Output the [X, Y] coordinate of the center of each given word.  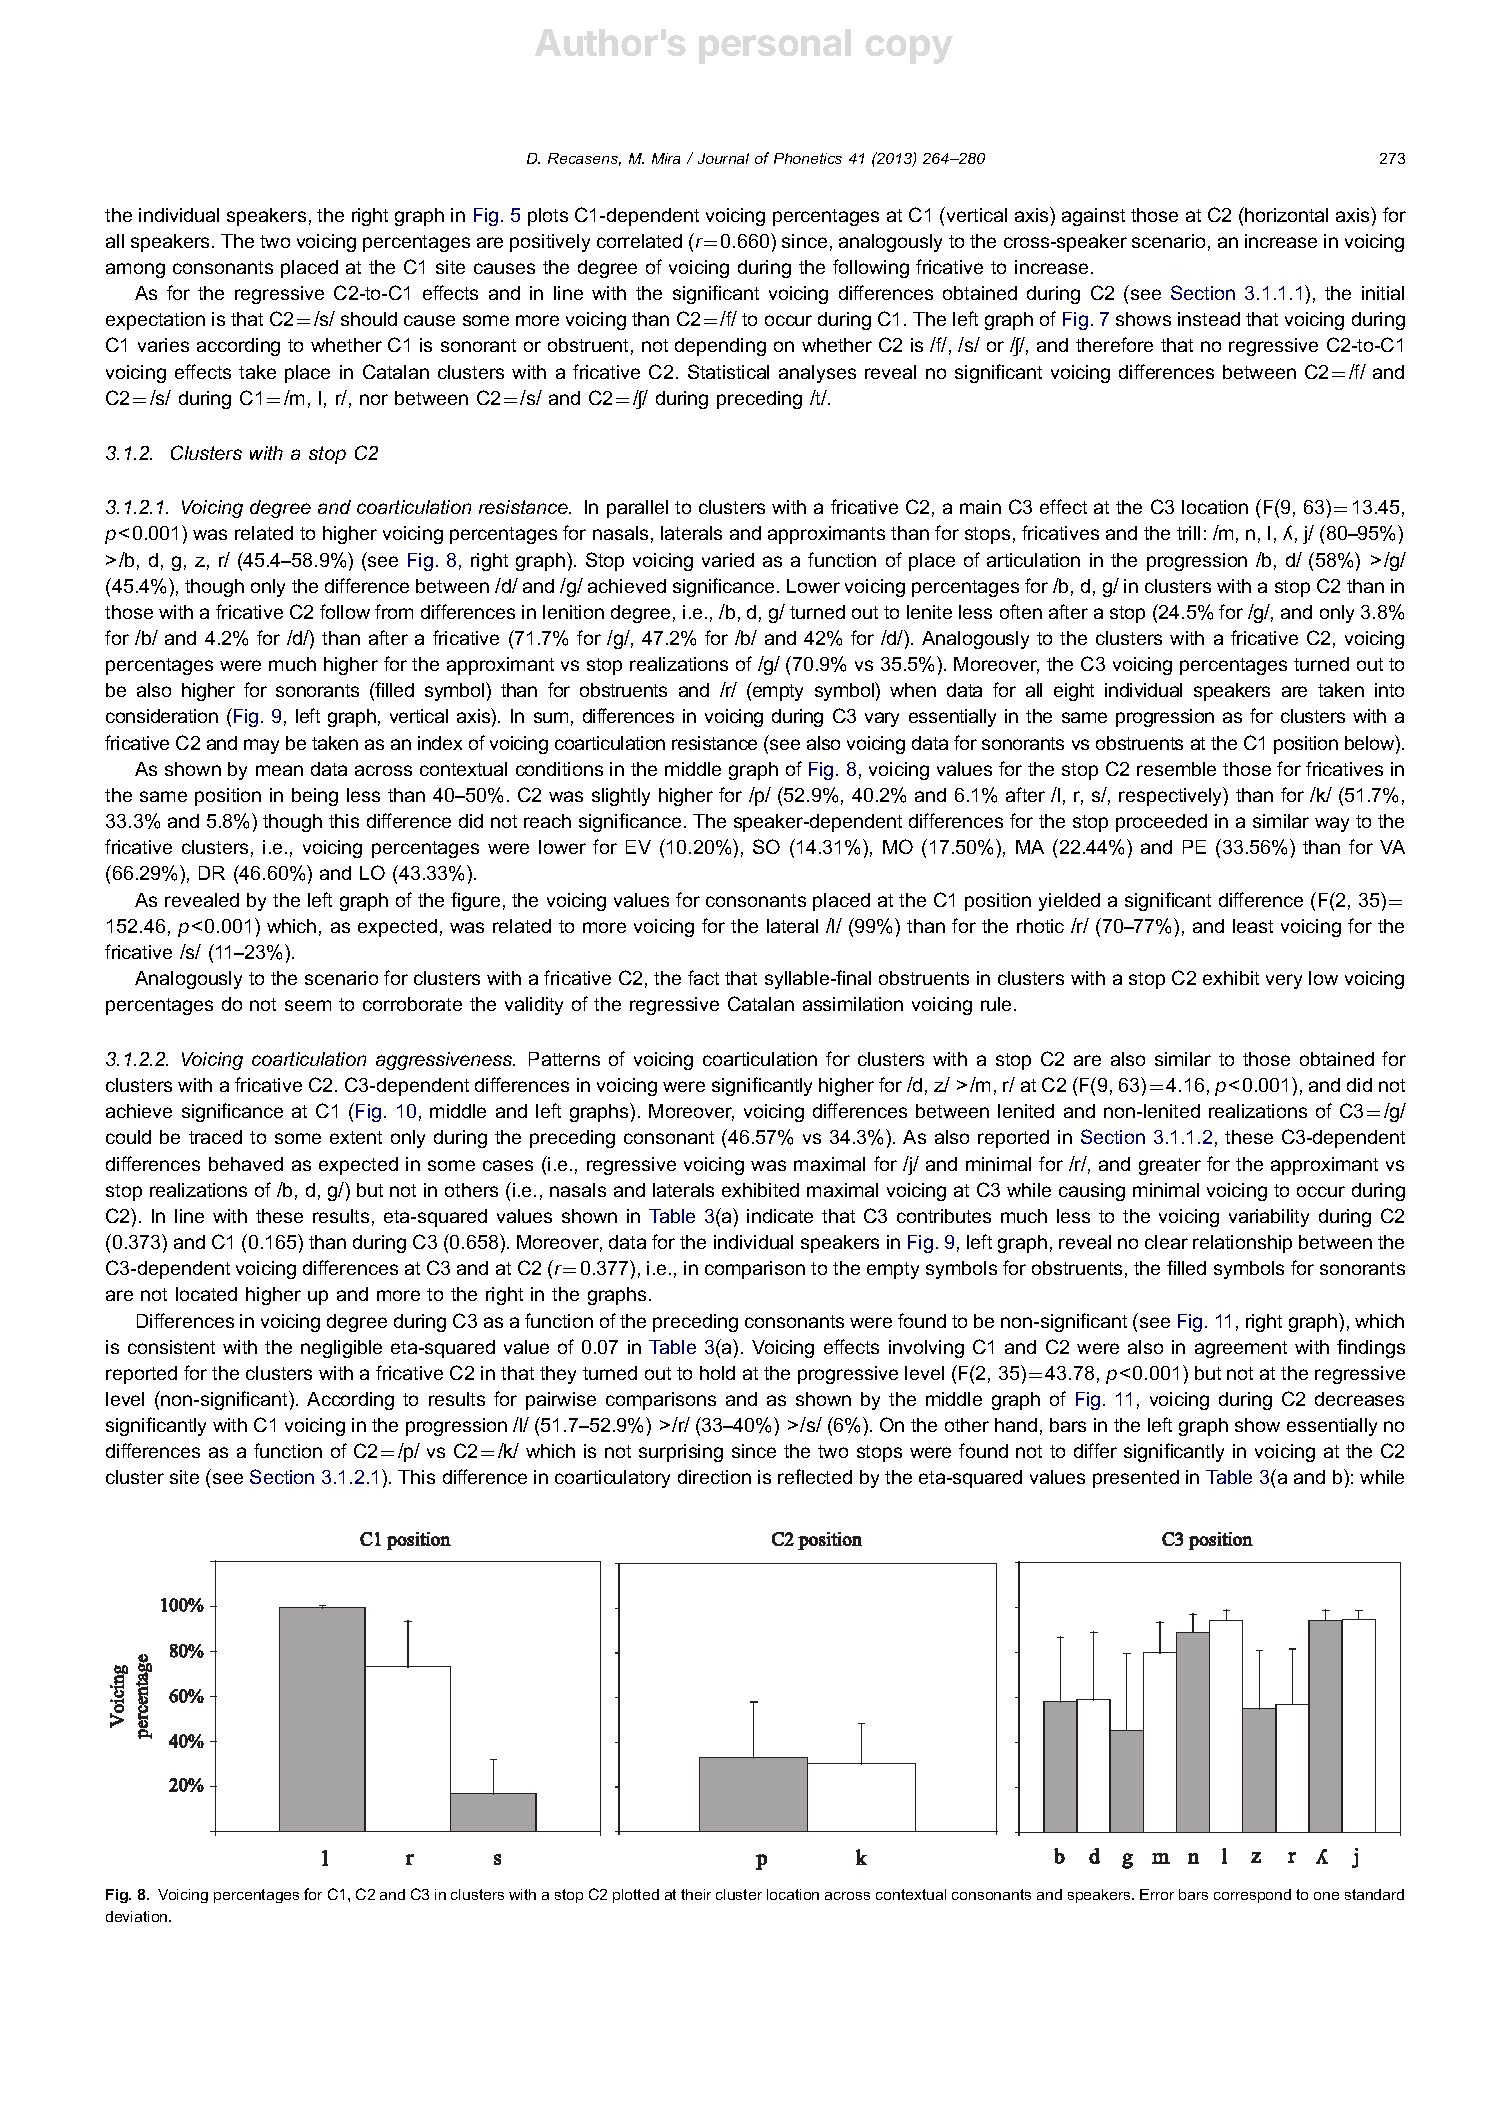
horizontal [1286, 215]
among [135, 270]
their [696, 1894]
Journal [723, 158]
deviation [138, 1916]
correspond [1252, 1896]
